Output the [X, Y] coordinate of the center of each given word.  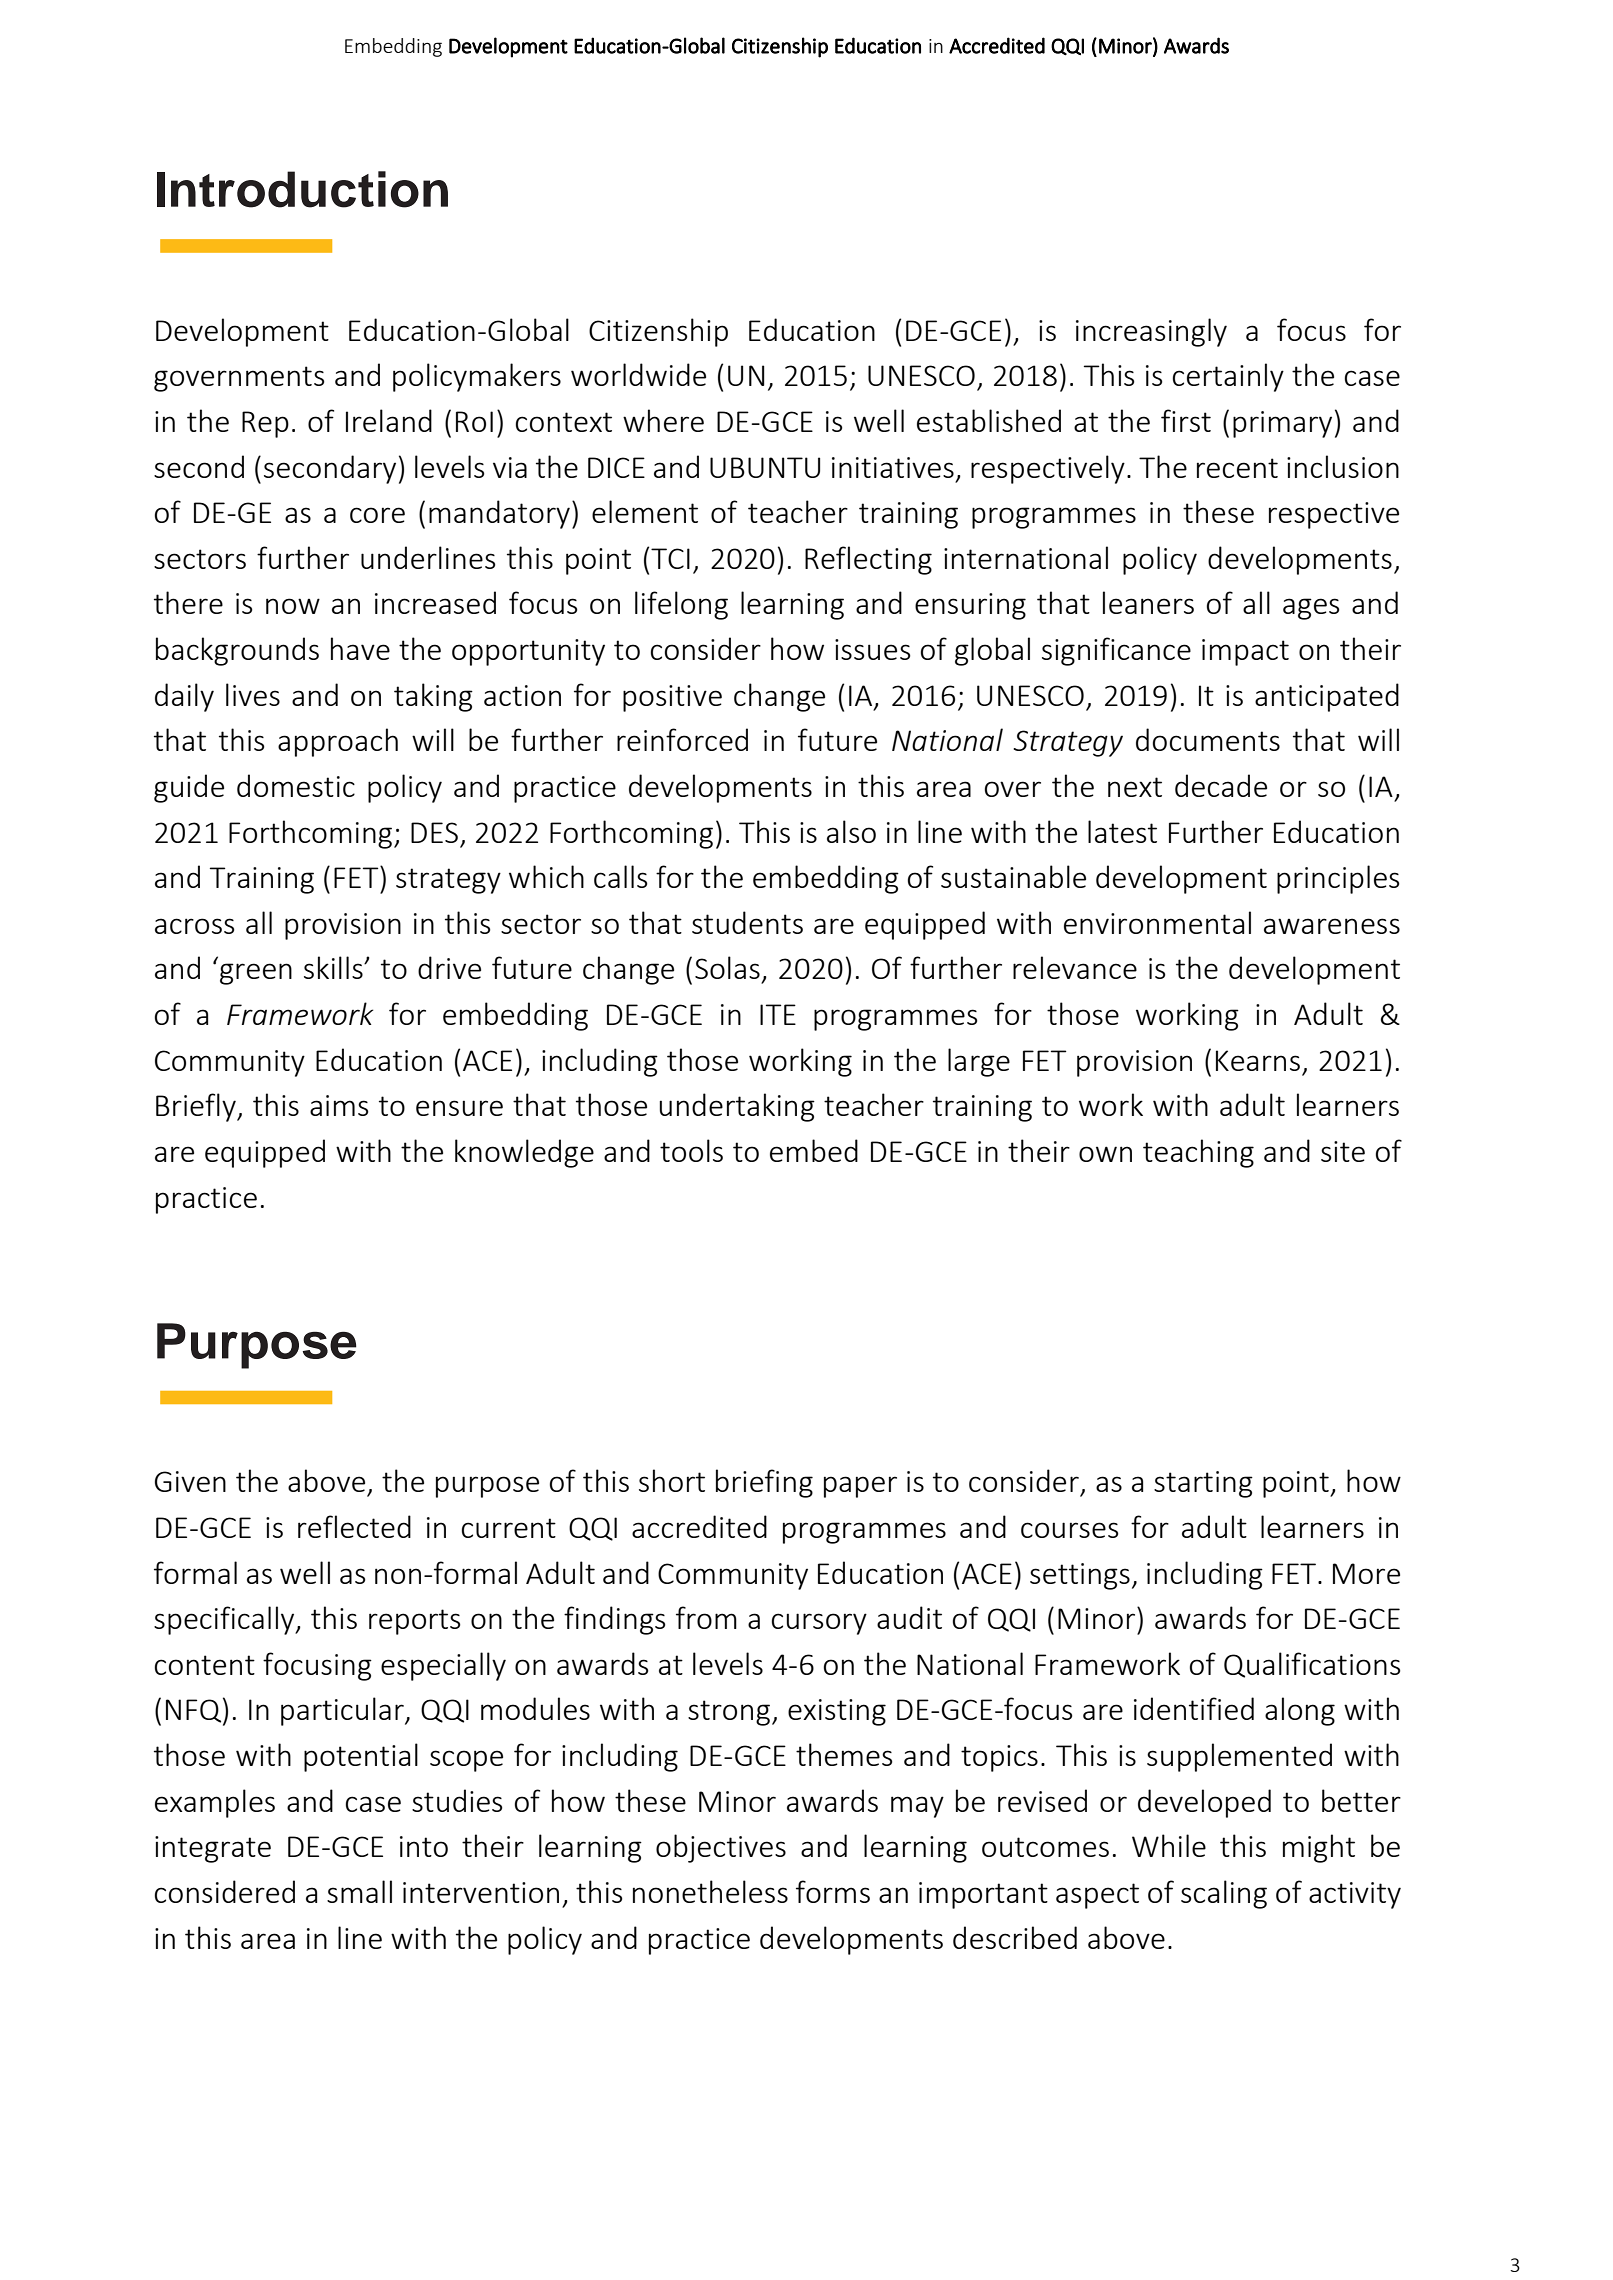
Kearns [1258, 1060]
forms [833, 1891]
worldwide [638, 374]
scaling [1224, 1894]
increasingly [1151, 332]
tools [691, 1150]
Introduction [302, 189]
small [359, 1891]
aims [339, 1105]
